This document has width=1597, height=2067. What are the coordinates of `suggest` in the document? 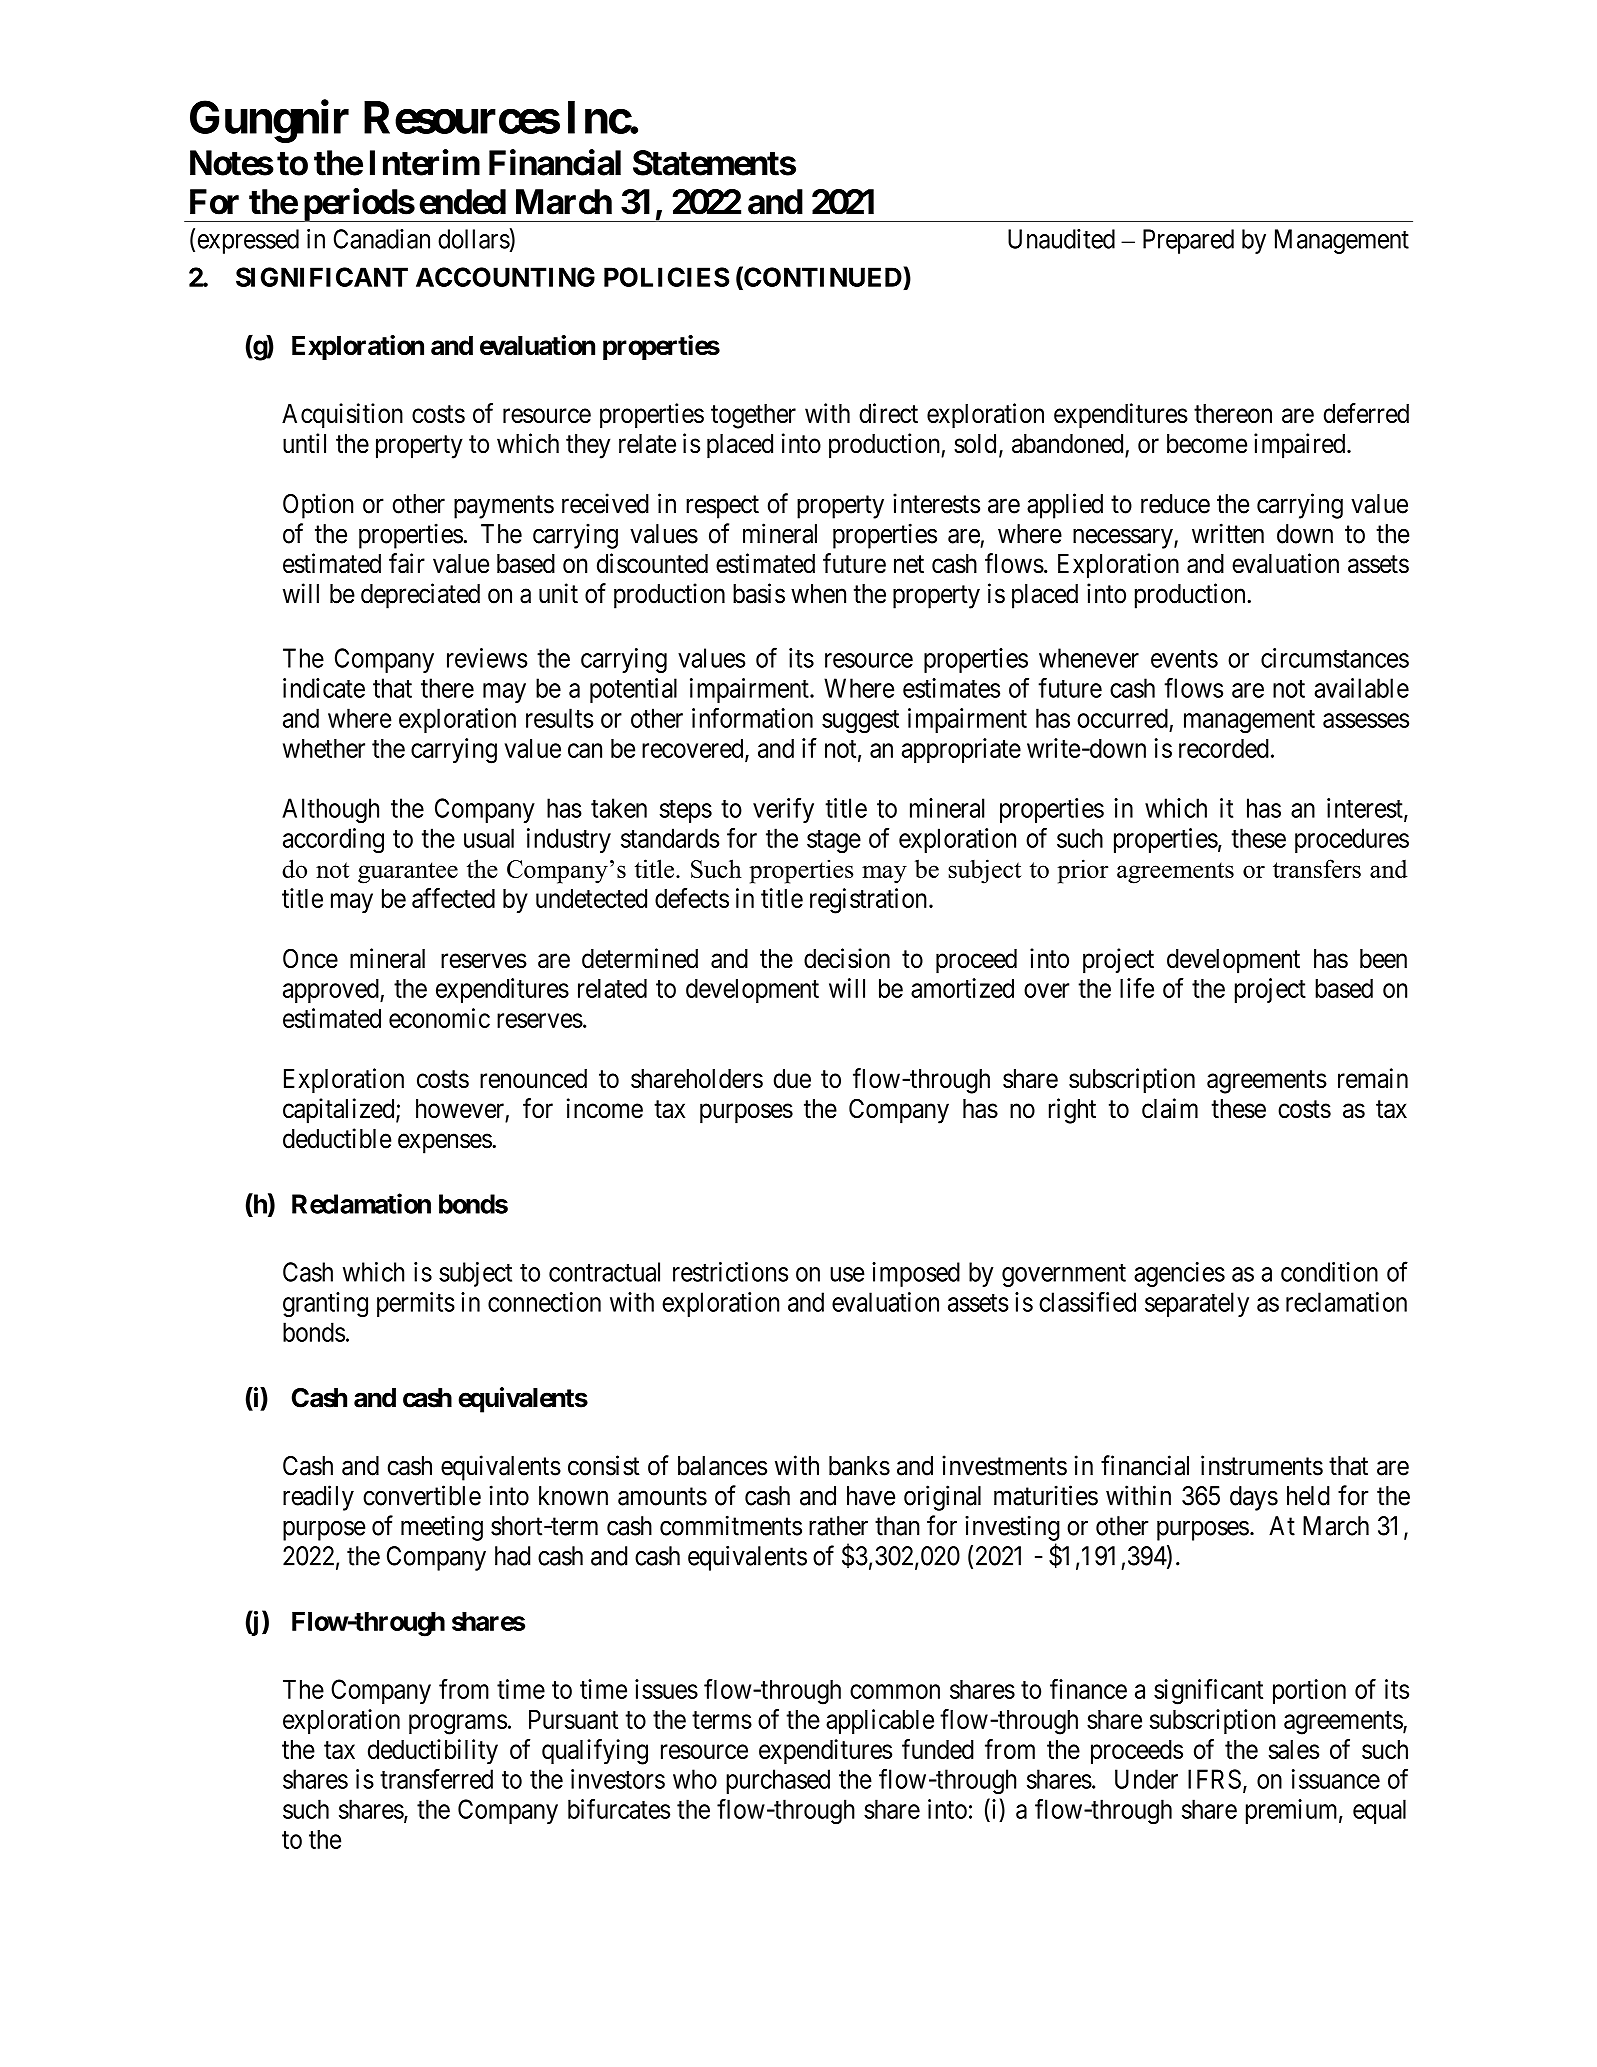 It's located at (860, 722).
